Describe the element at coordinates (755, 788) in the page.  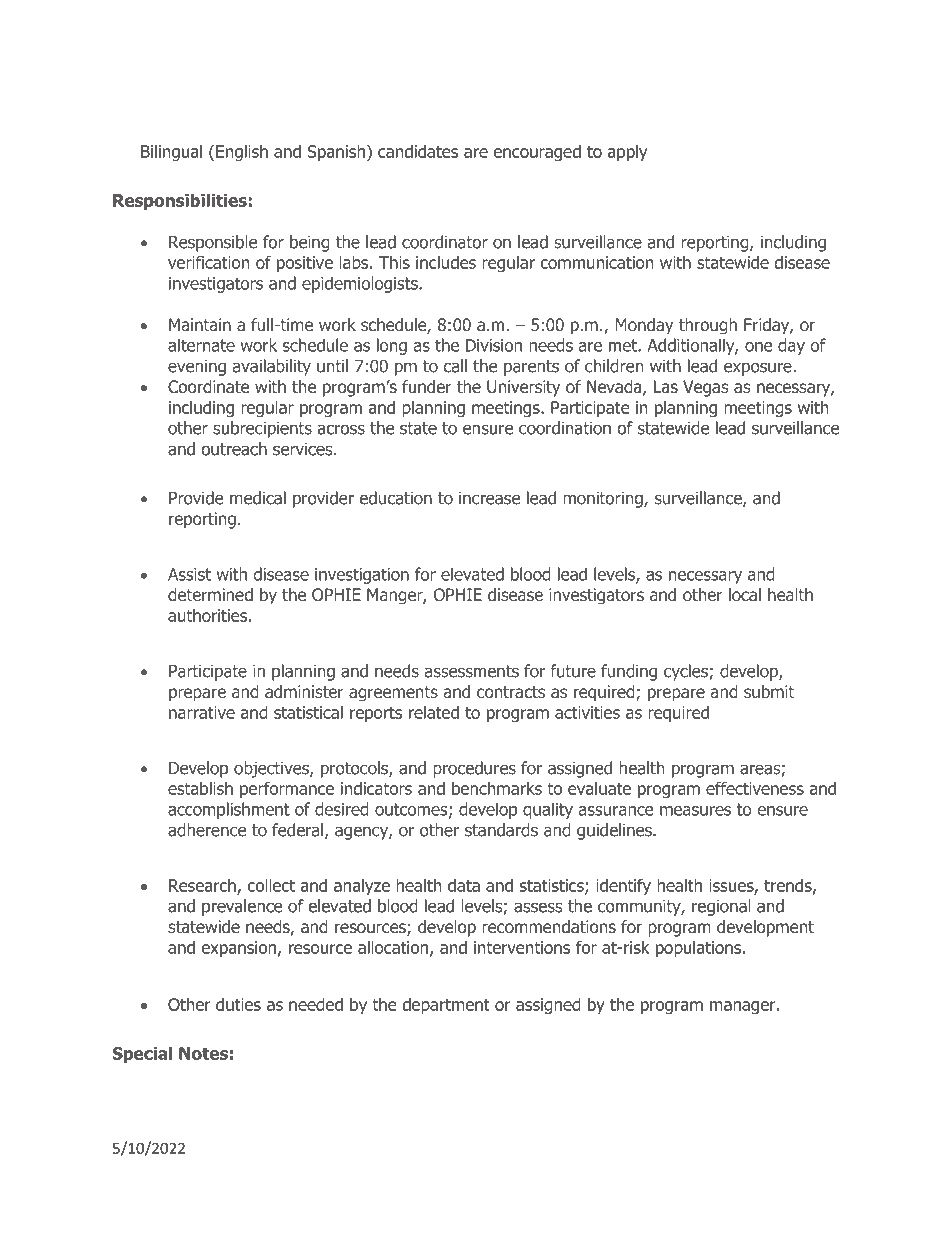
I see `effectiveness` at that location.
